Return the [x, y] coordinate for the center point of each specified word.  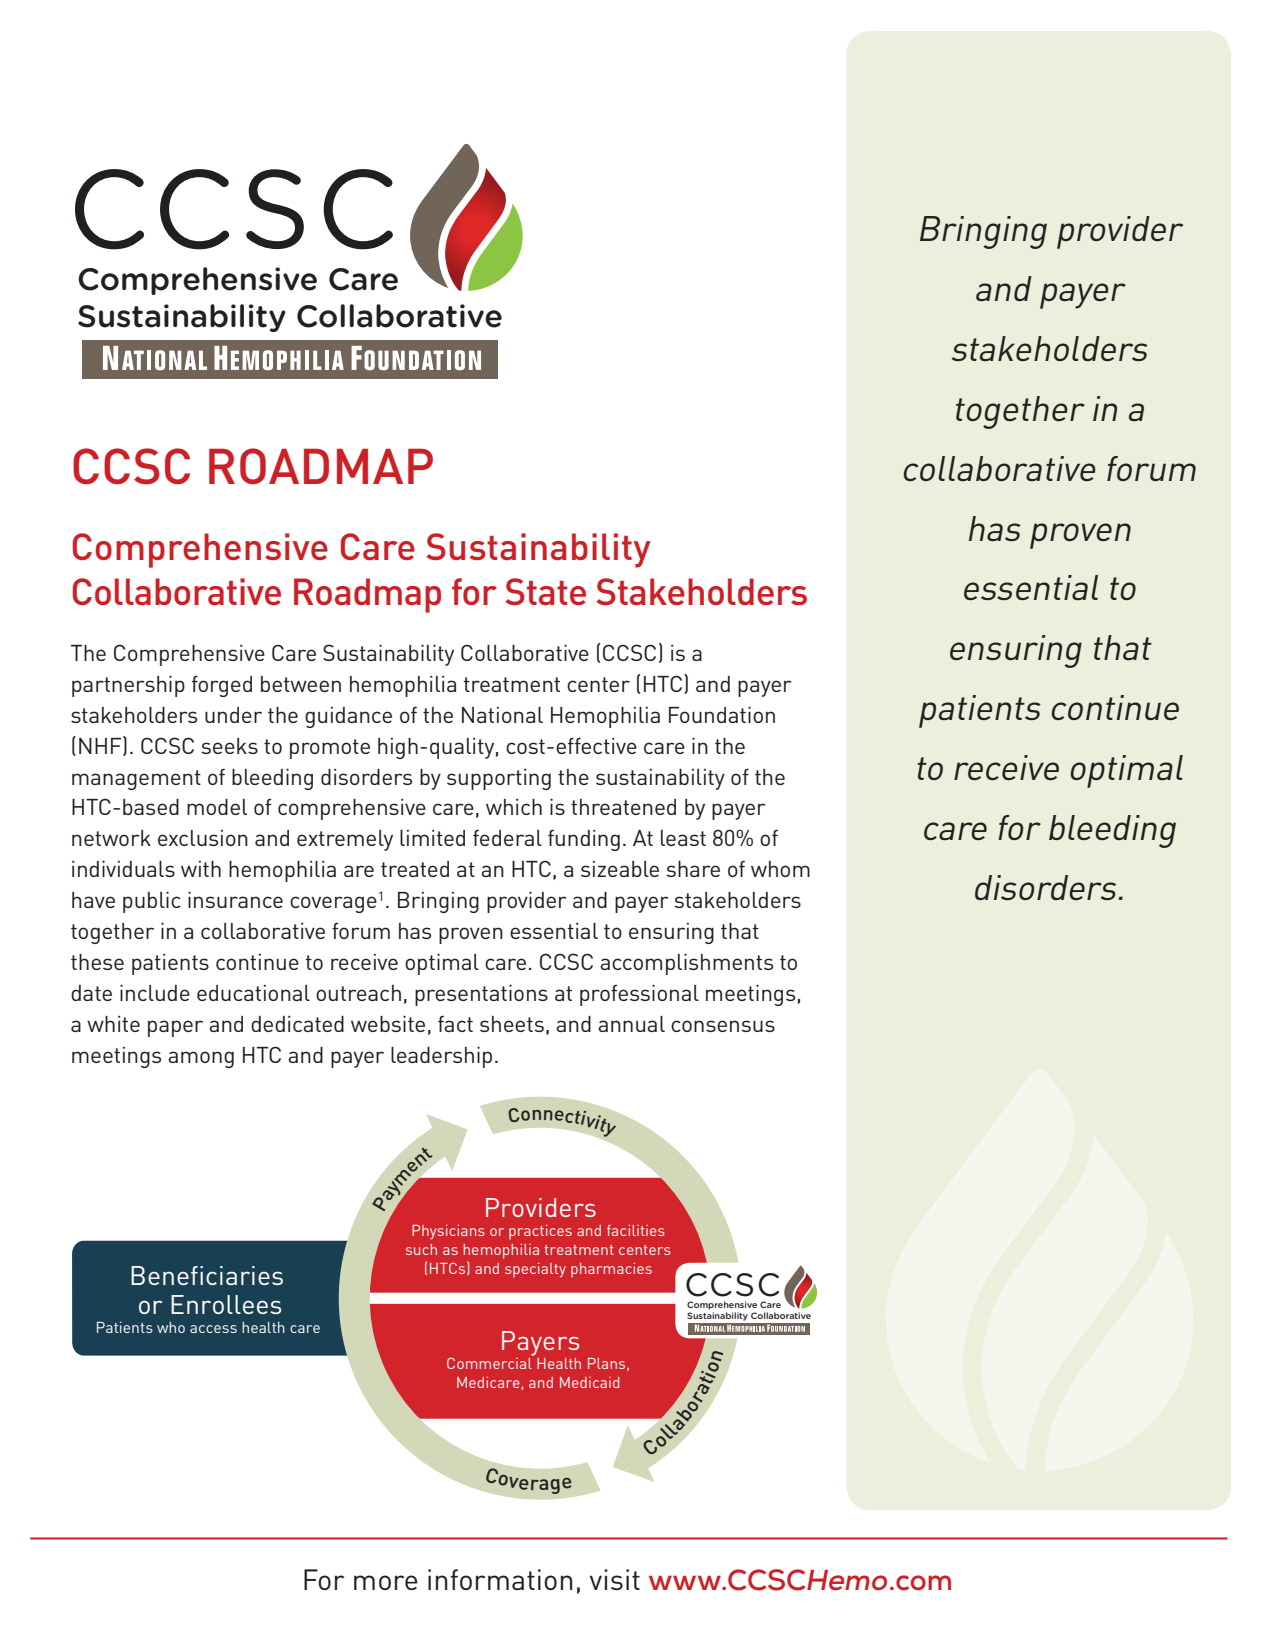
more [386, 1582]
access [213, 1329]
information [500, 1579]
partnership [128, 686]
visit [614, 1579]
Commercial [490, 1362]
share [693, 869]
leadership [441, 1057]
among [201, 1059]
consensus [723, 1026]
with [201, 869]
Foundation [722, 715]
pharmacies [611, 1270]
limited [432, 838]
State [545, 591]
